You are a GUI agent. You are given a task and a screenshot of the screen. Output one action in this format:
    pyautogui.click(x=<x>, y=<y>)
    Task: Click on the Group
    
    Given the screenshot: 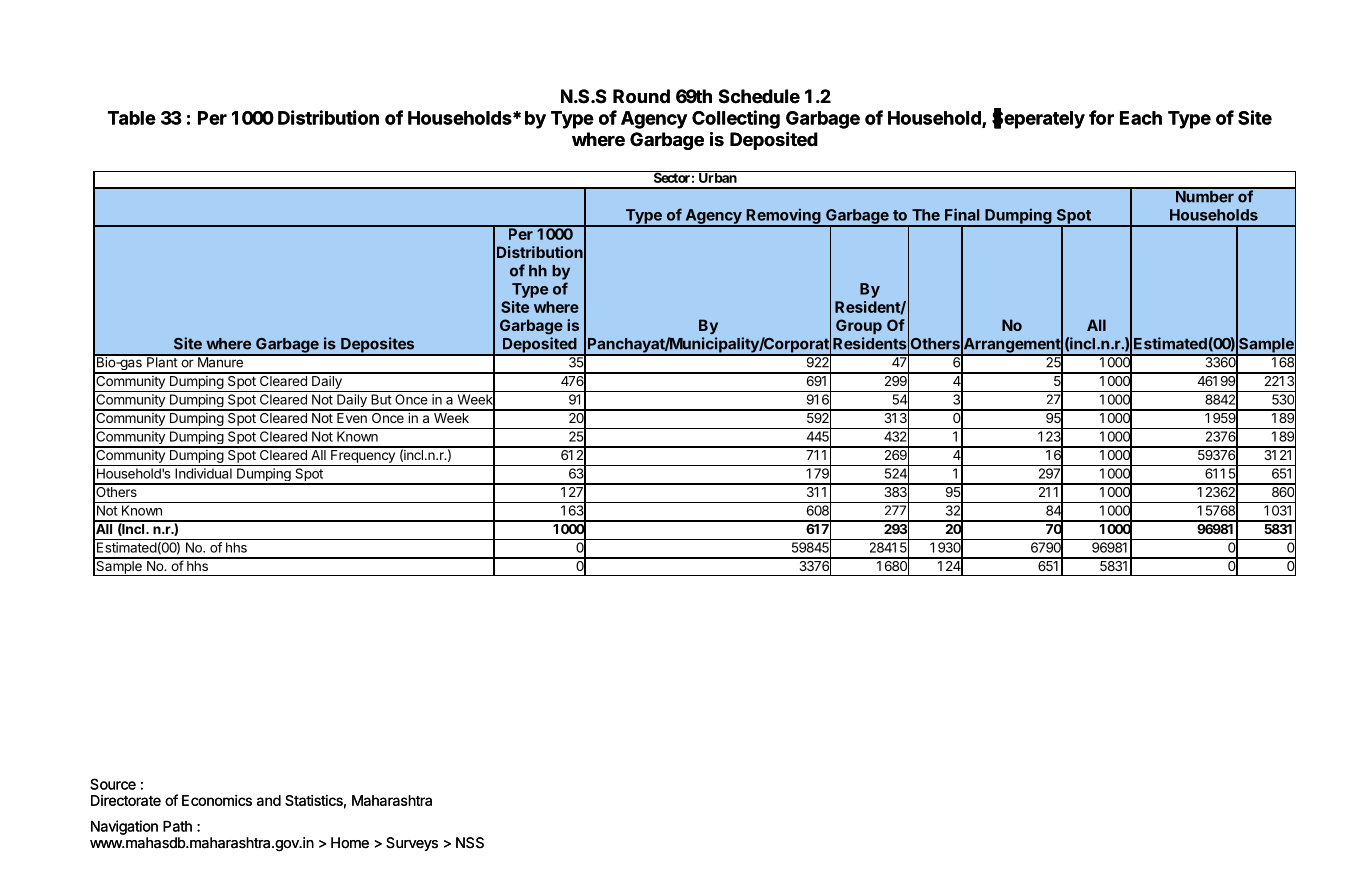 What is the action you would take?
    pyautogui.click(x=859, y=326)
